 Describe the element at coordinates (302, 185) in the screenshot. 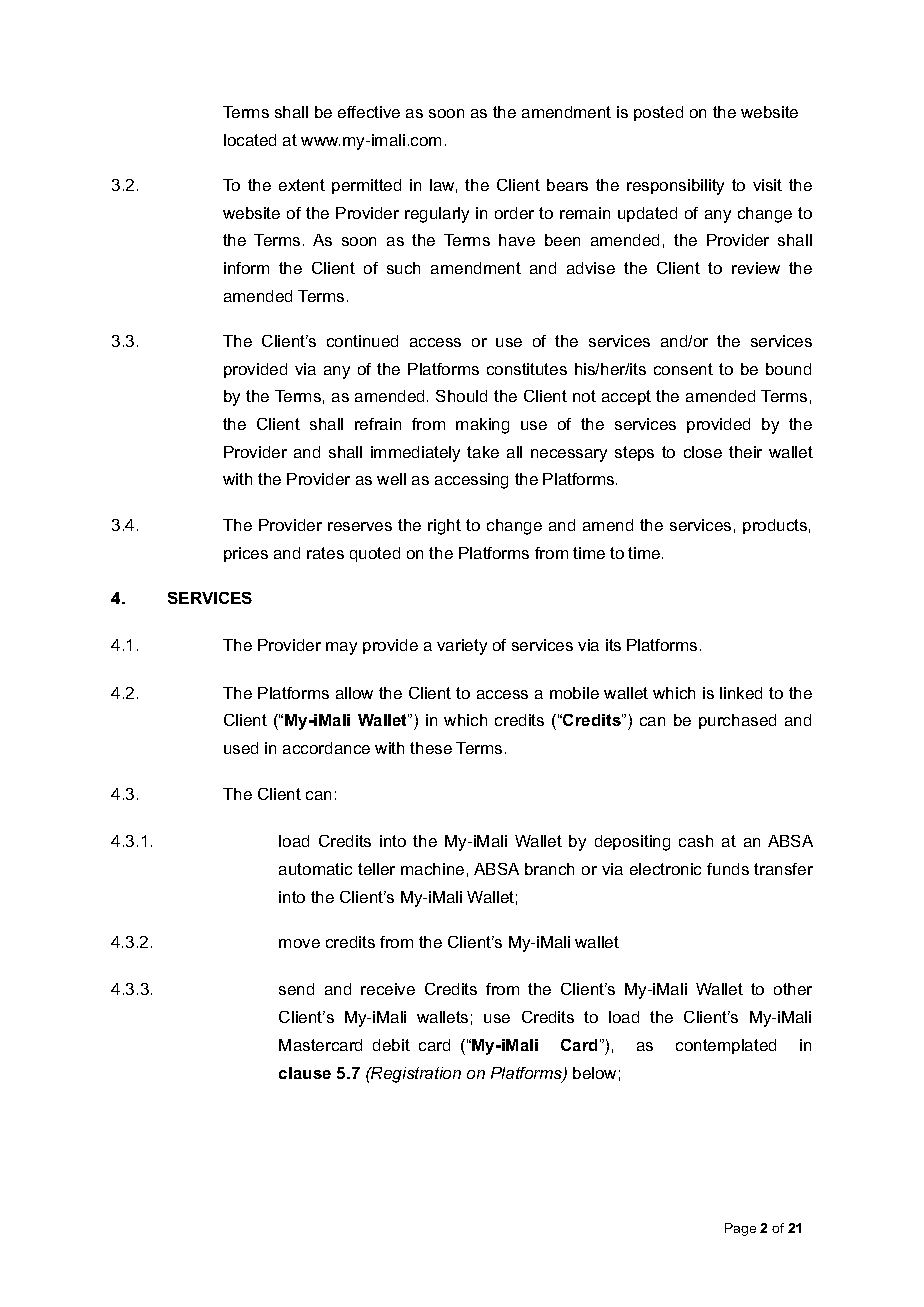

I see `extent` at that location.
